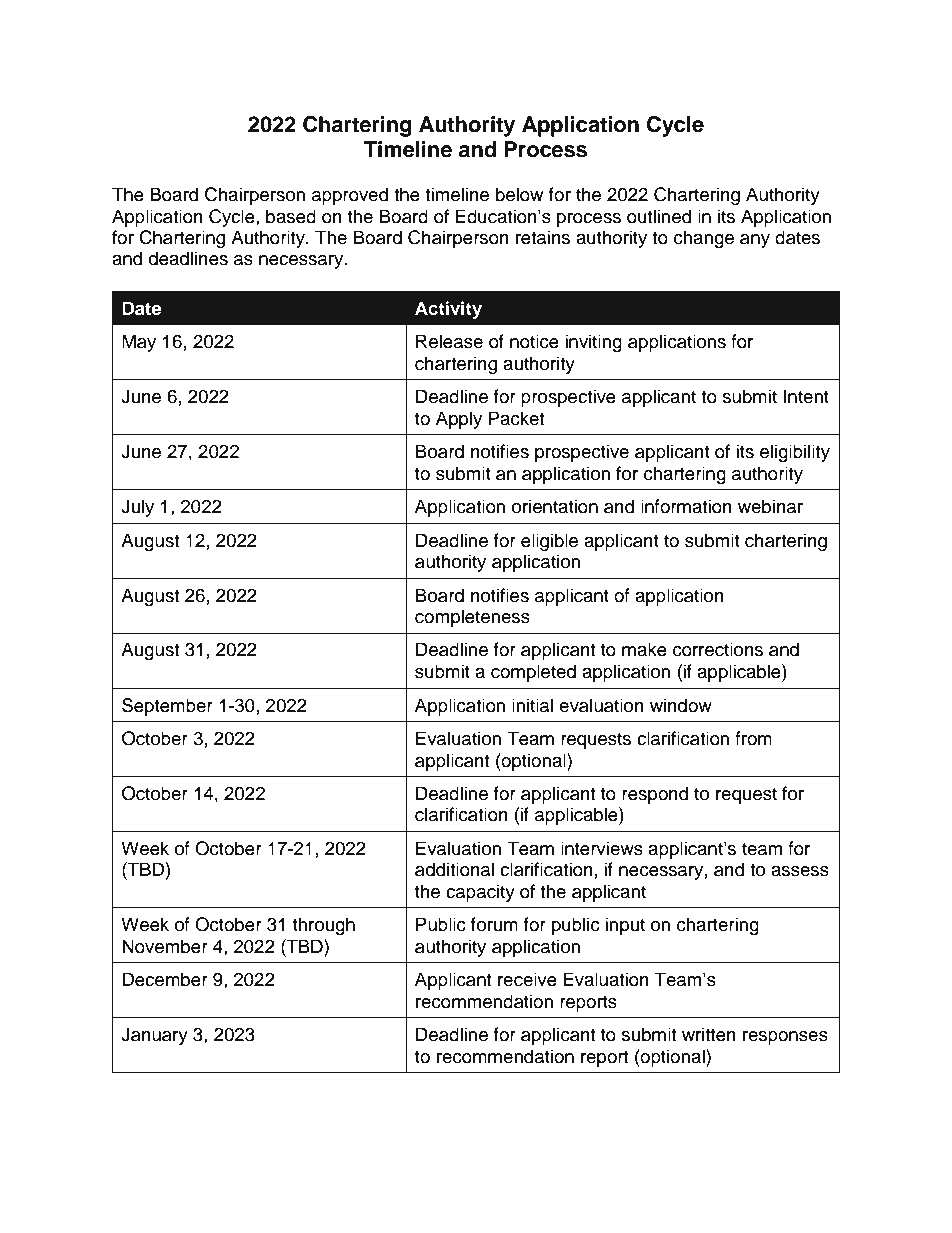 This screenshot has height=1233, width=952. Describe the element at coordinates (472, 618) in the screenshot. I see `completeness` at that location.
